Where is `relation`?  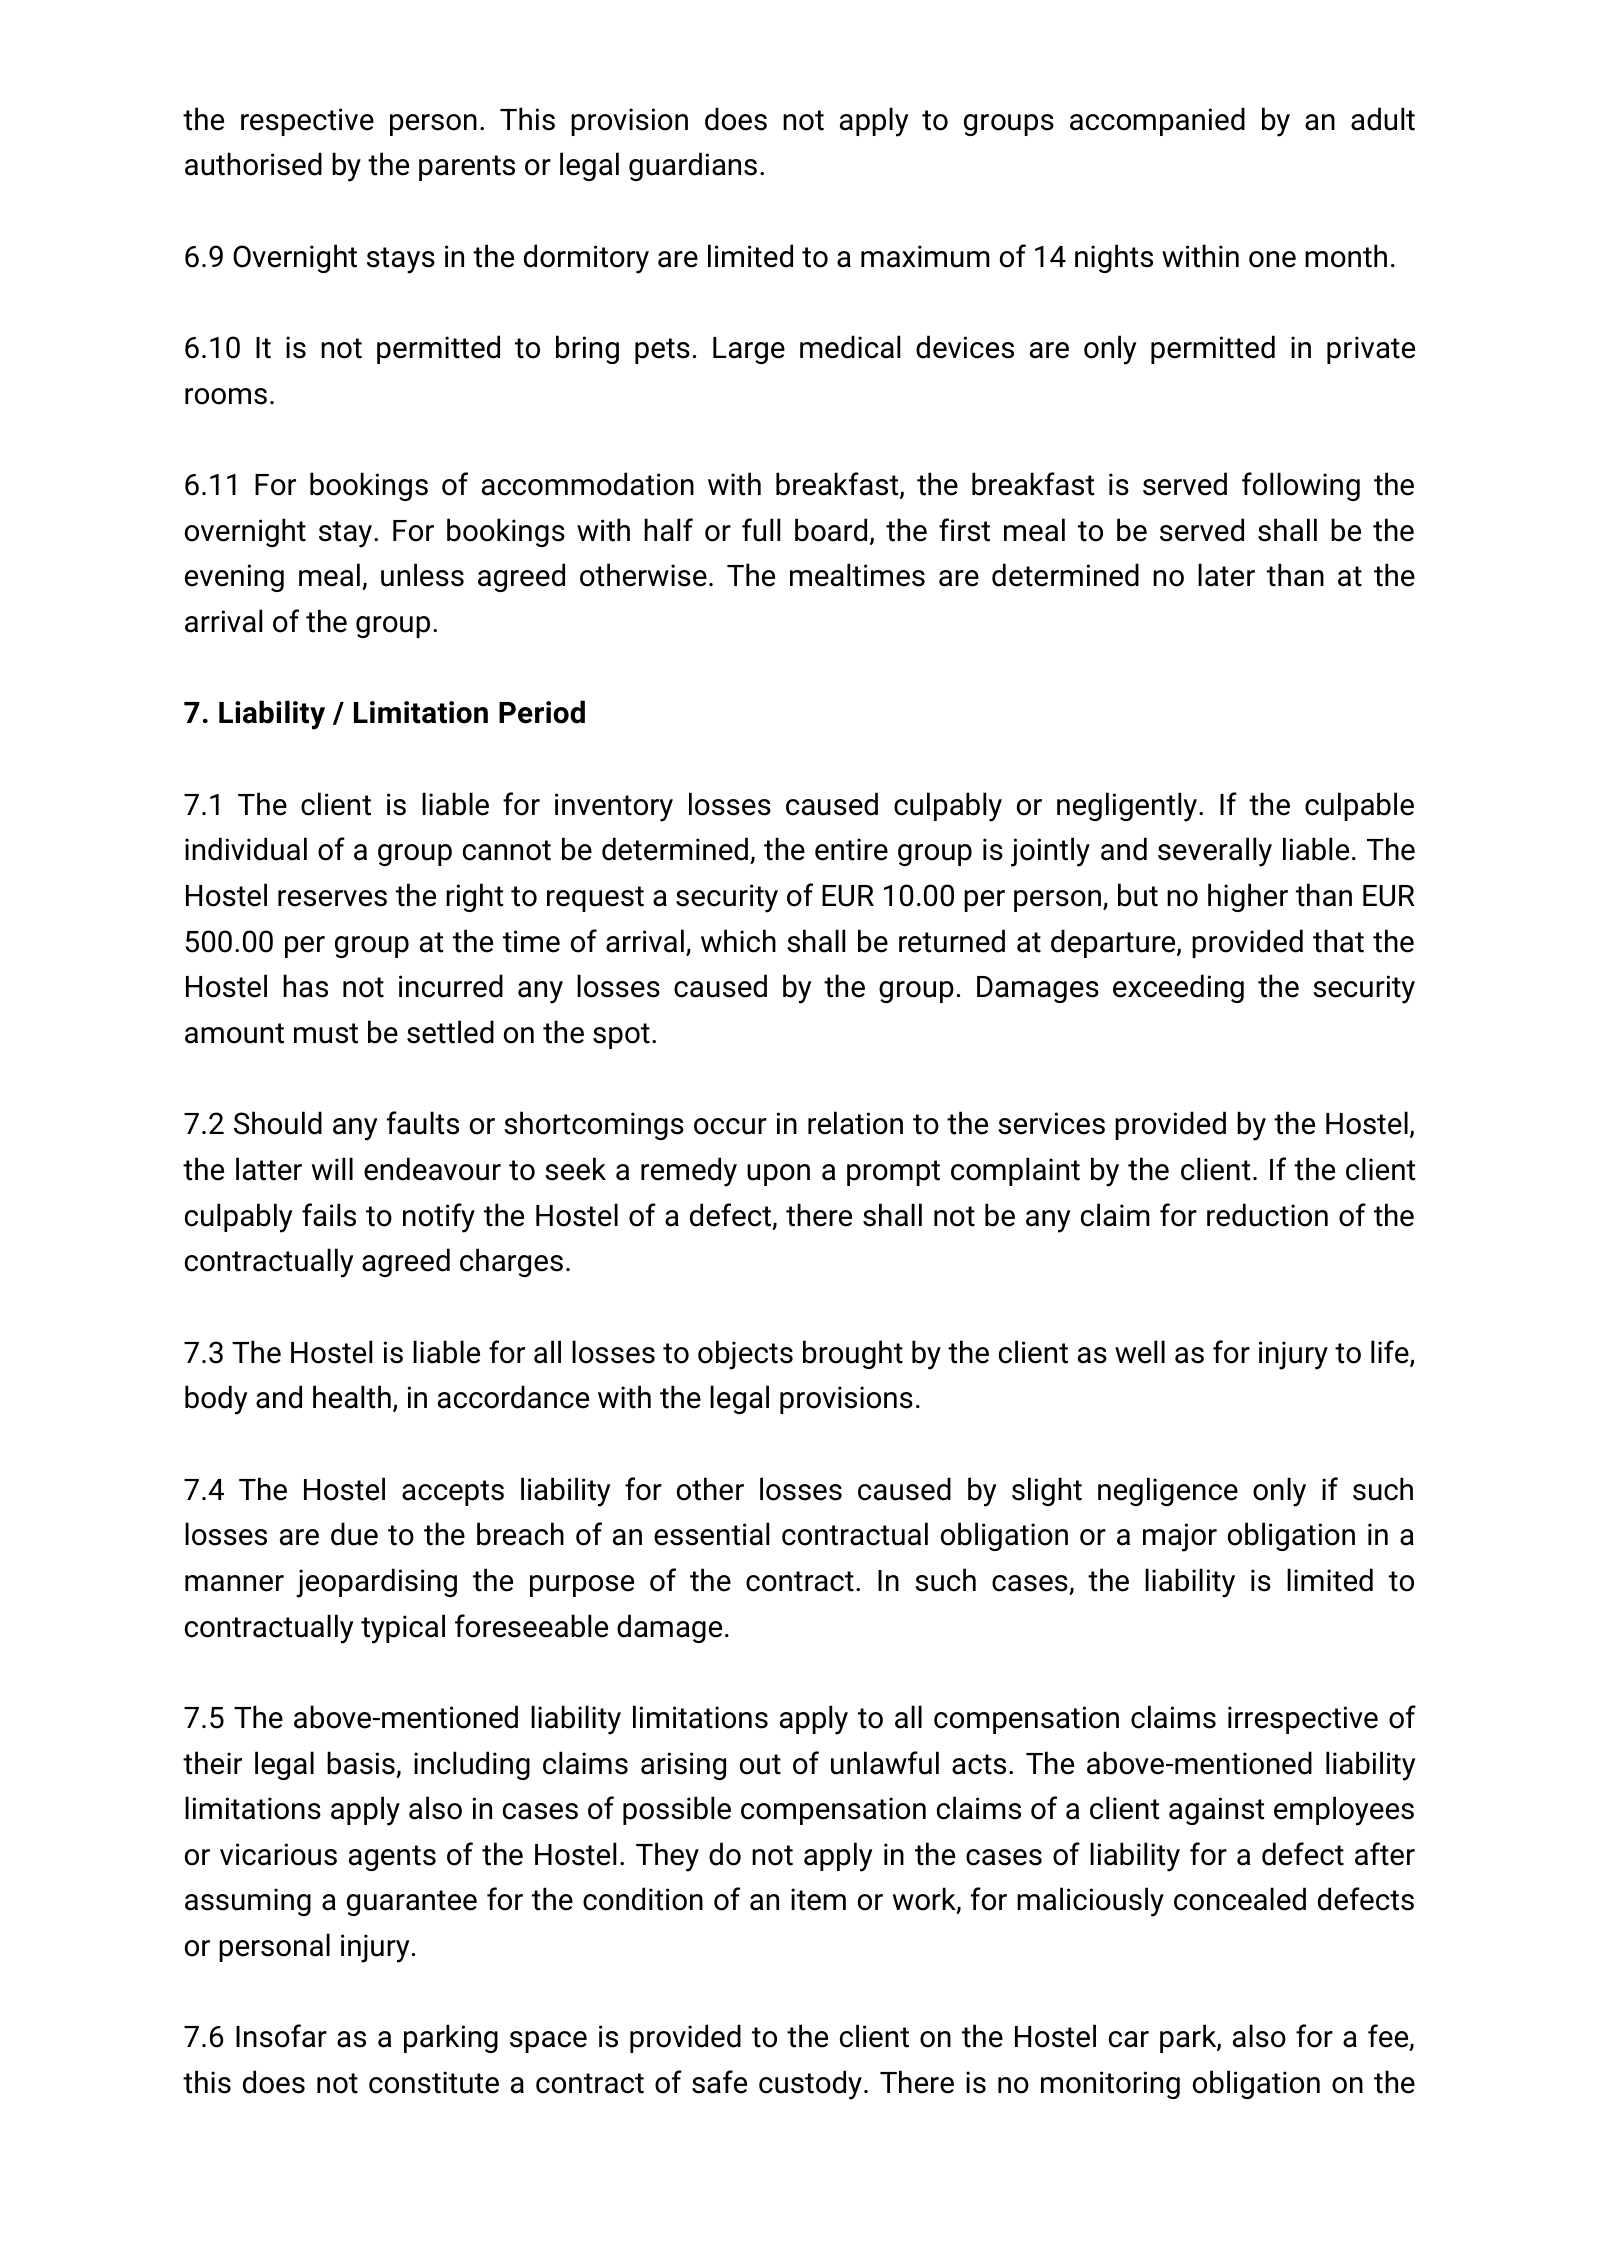 relation is located at coordinates (855, 1123).
